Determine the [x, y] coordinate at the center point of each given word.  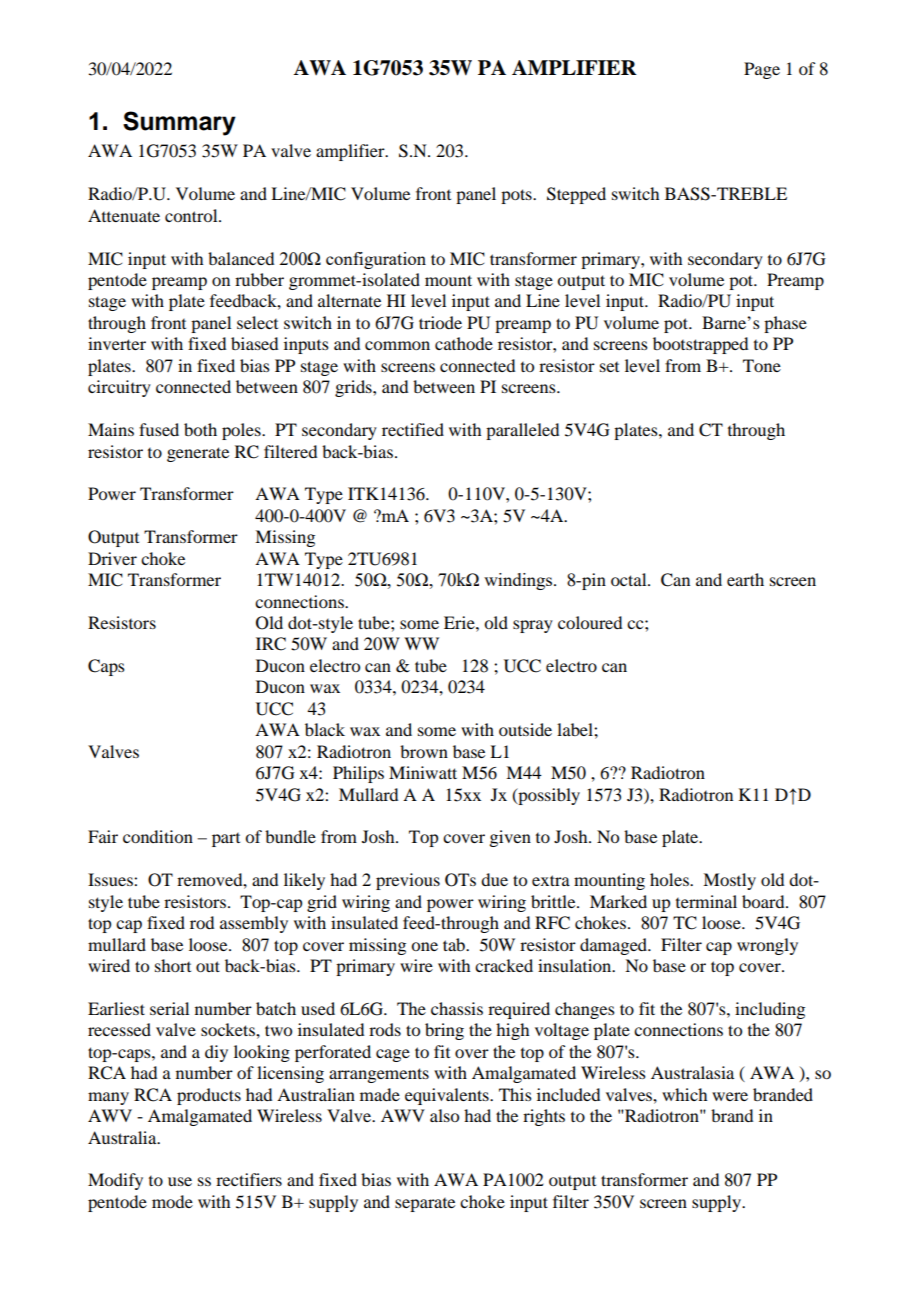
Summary [179, 123]
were [730, 1096]
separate [425, 1205]
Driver [112, 558]
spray [533, 626]
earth [745, 579]
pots [517, 196]
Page [762, 70]
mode [172, 1201]
